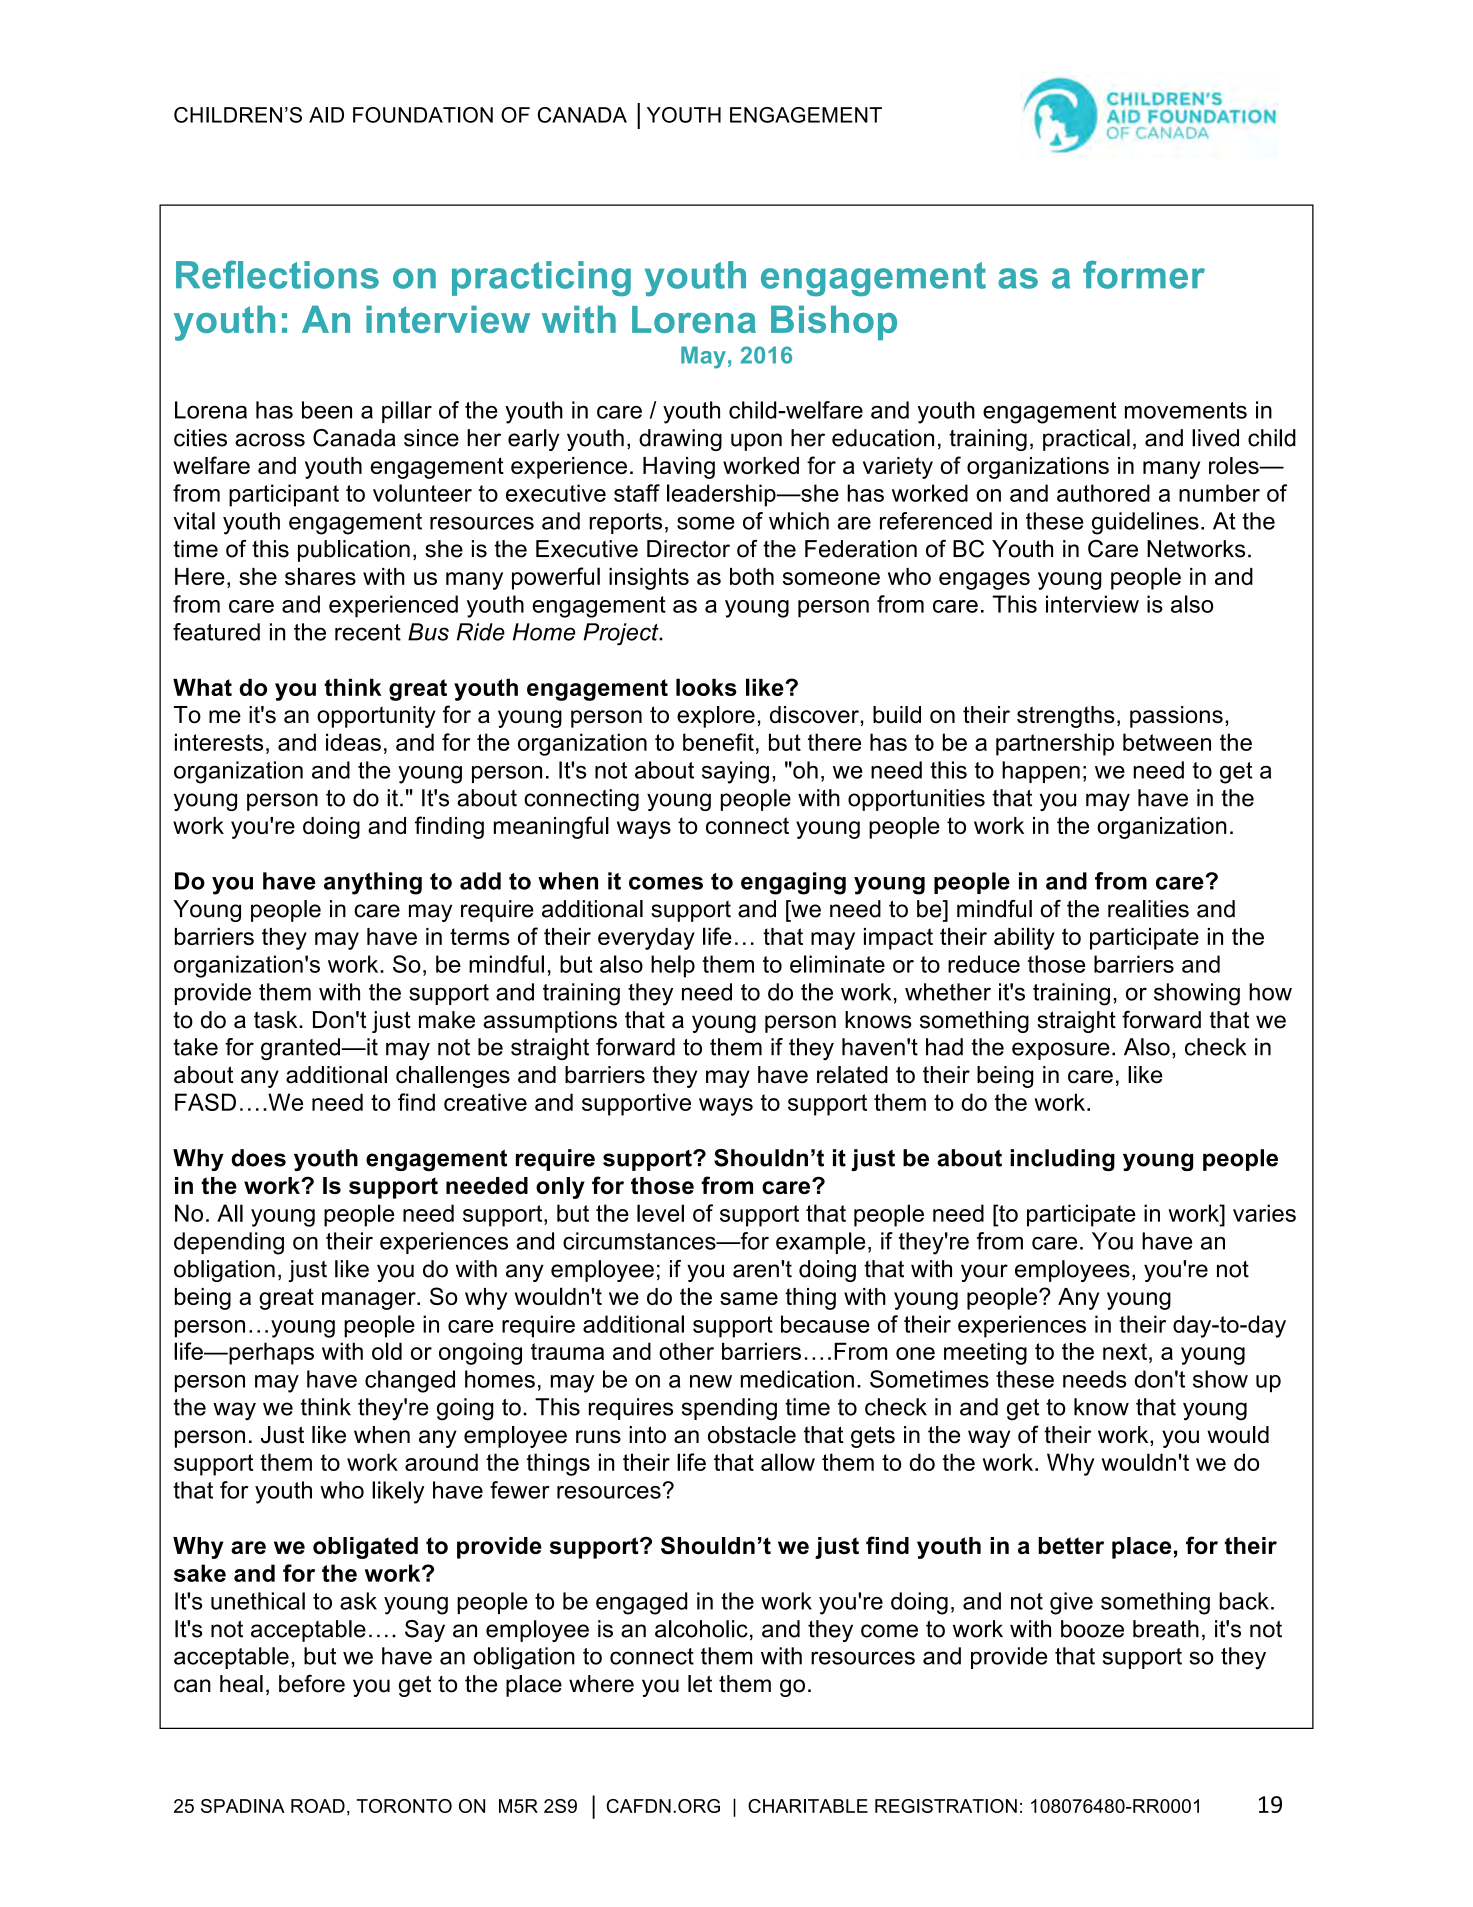 The image size is (1473, 1907). What do you see at coordinates (1144, 275) in the screenshot?
I see `former` at bounding box center [1144, 275].
